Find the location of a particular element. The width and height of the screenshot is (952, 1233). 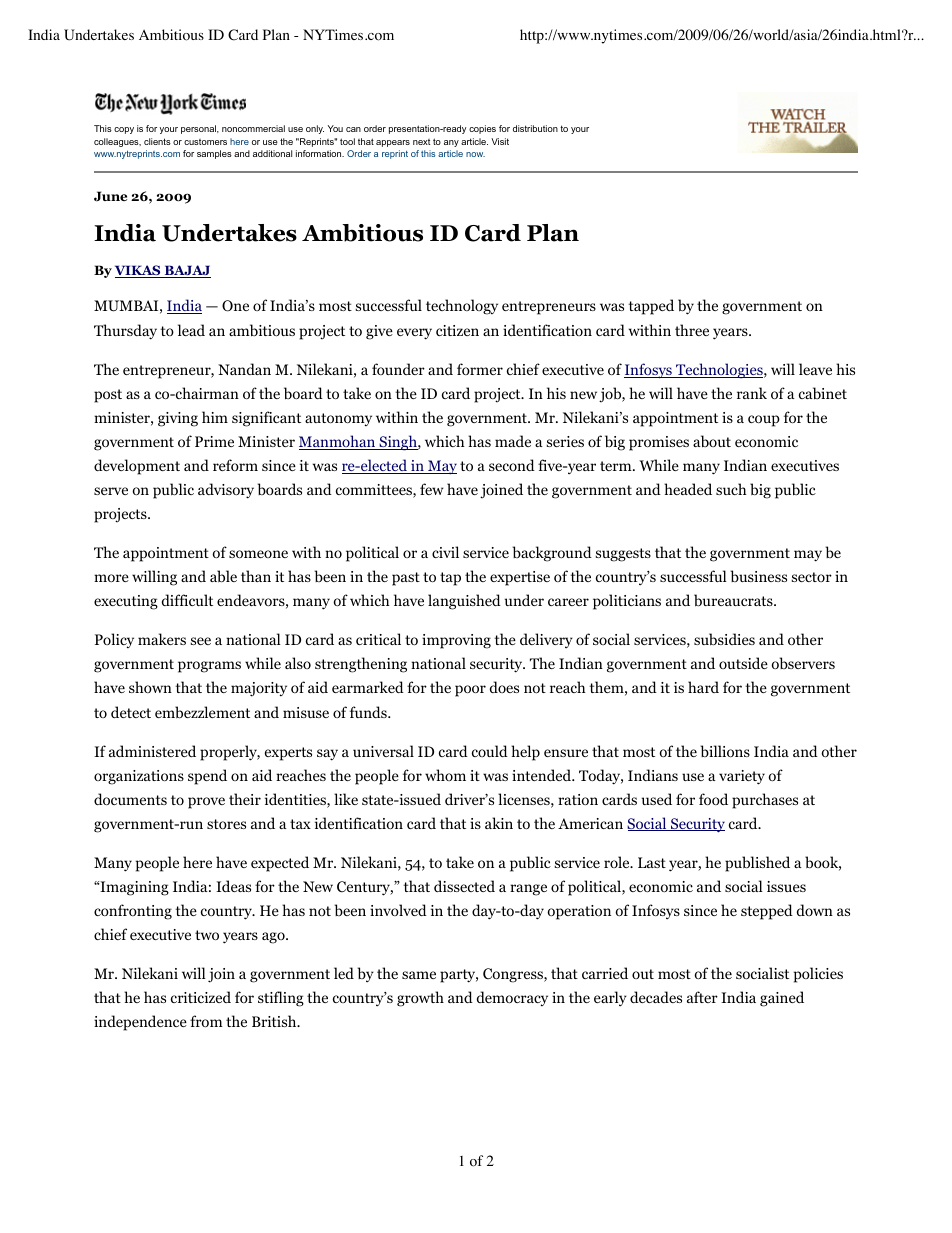

hard is located at coordinates (703, 687).
